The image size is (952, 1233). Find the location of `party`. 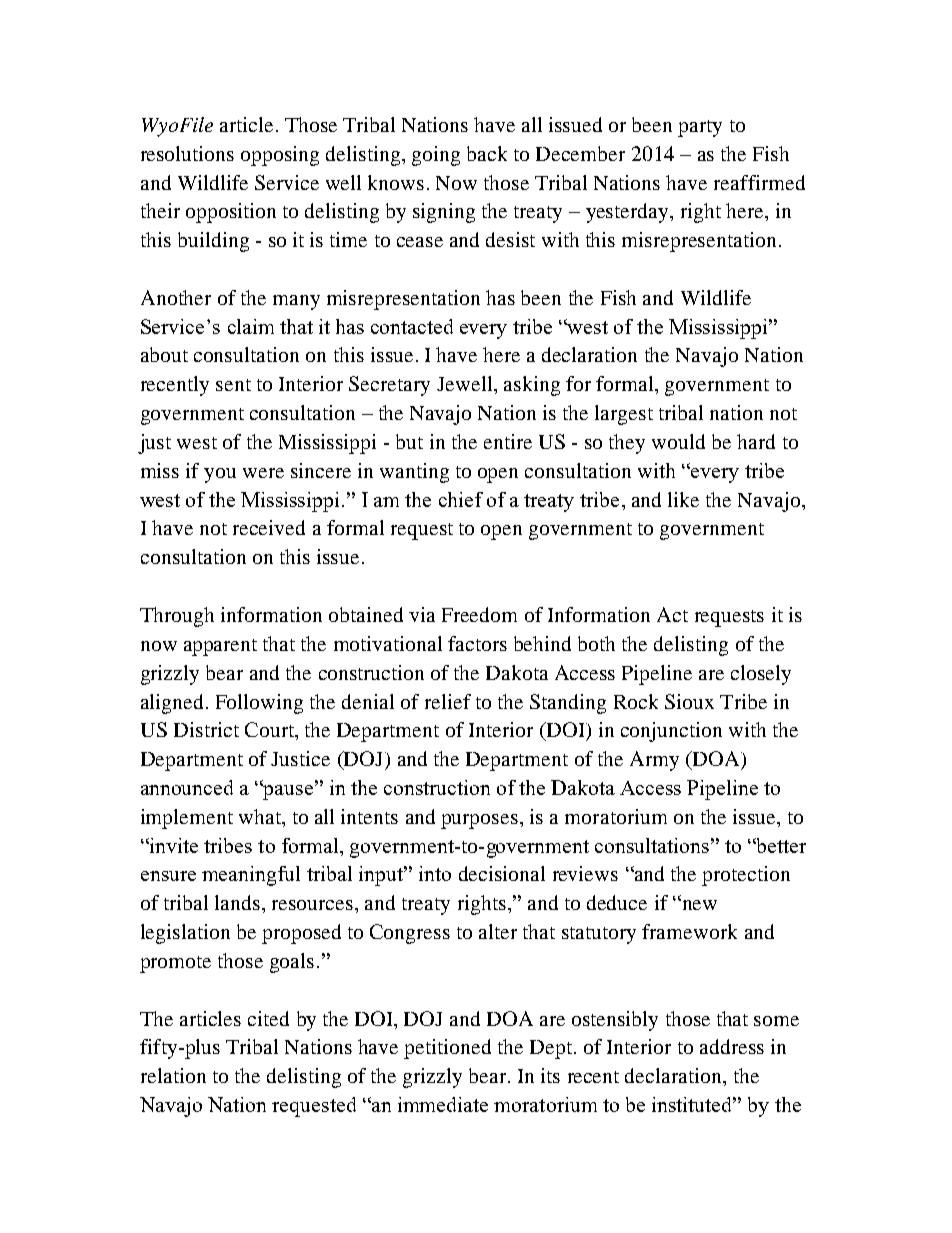

party is located at coordinates (700, 128).
